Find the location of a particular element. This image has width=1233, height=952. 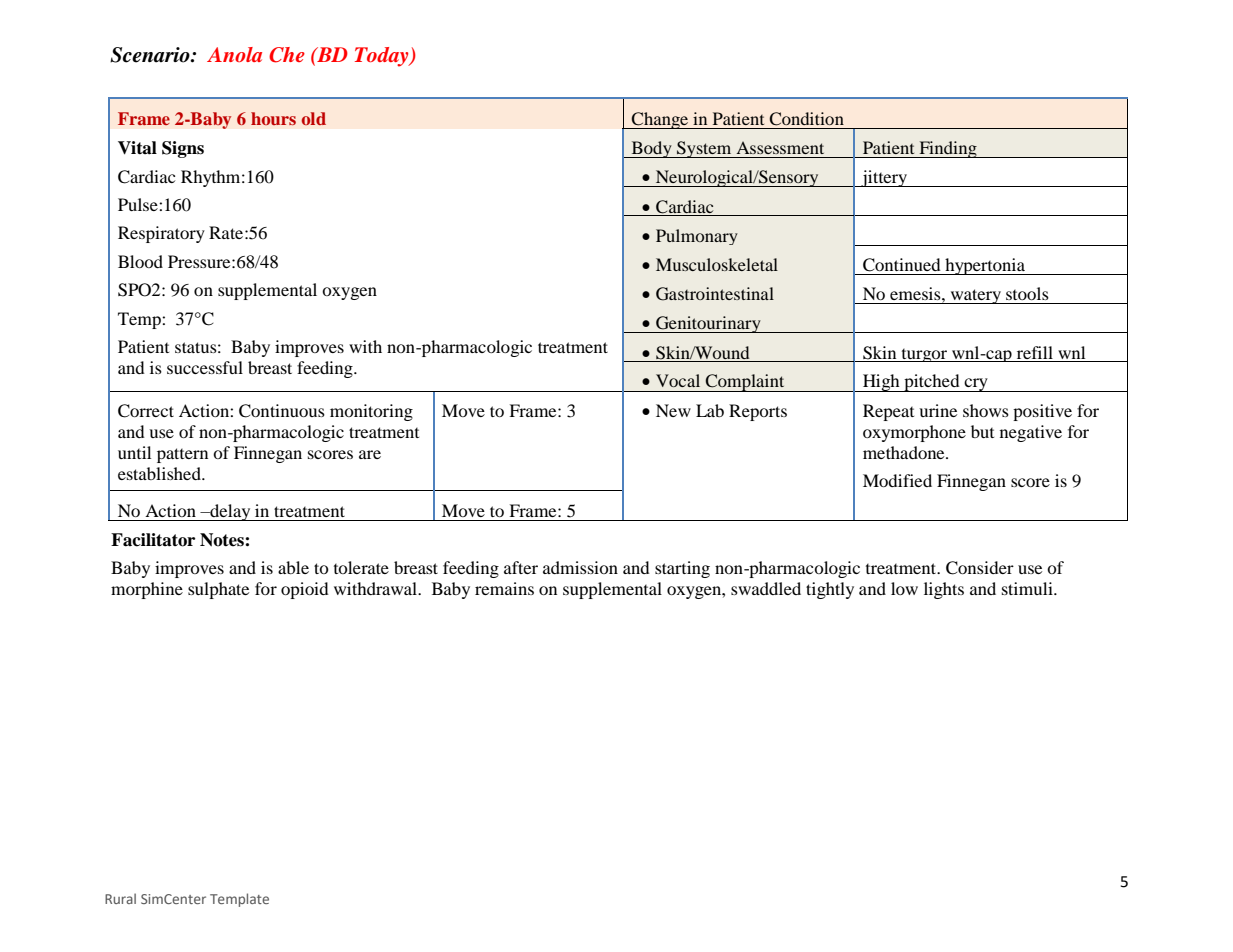

New is located at coordinates (673, 410).
